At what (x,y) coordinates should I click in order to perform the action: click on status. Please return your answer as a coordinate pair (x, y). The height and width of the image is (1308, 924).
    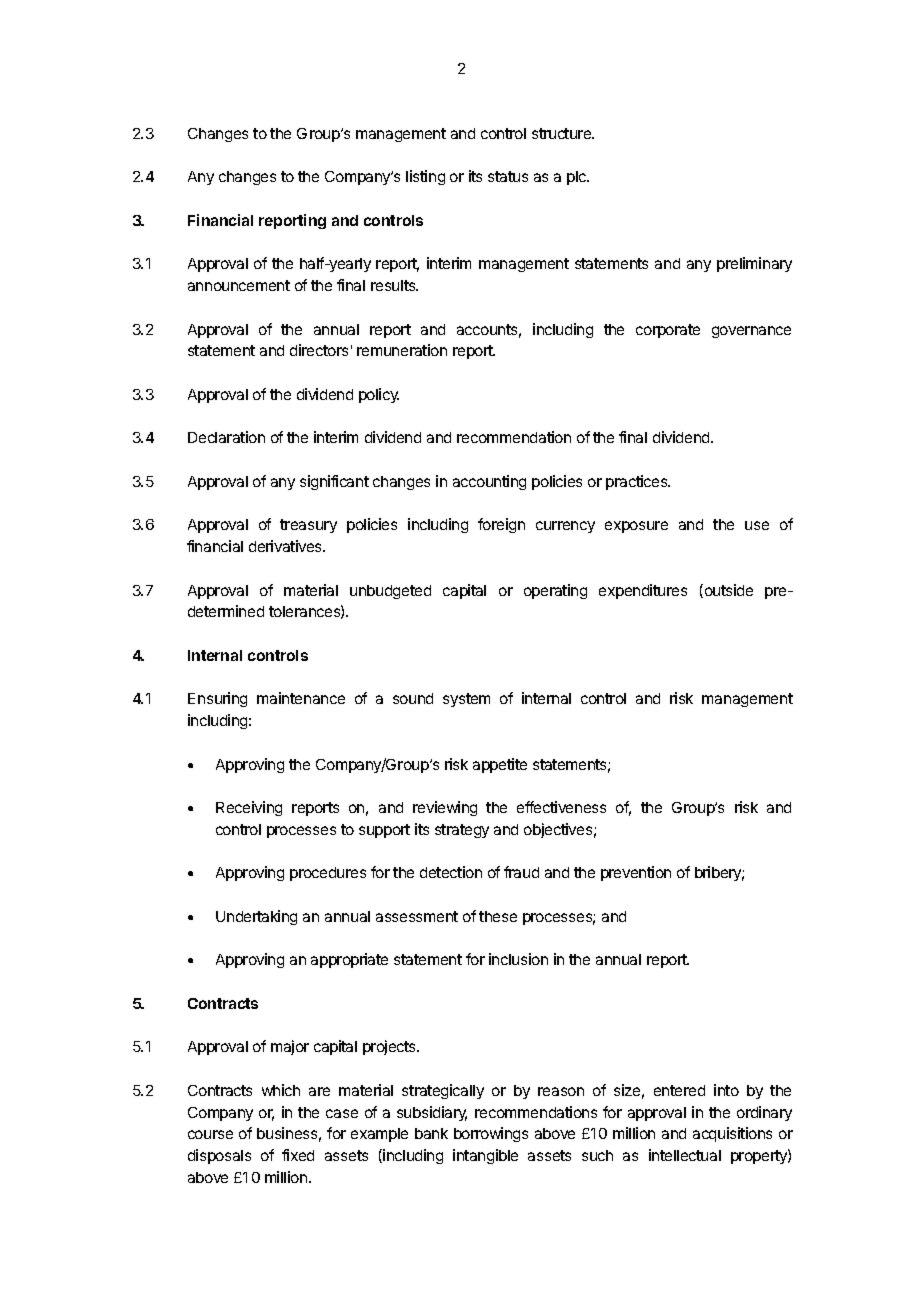
    Looking at the image, I should click on (508, 176).
